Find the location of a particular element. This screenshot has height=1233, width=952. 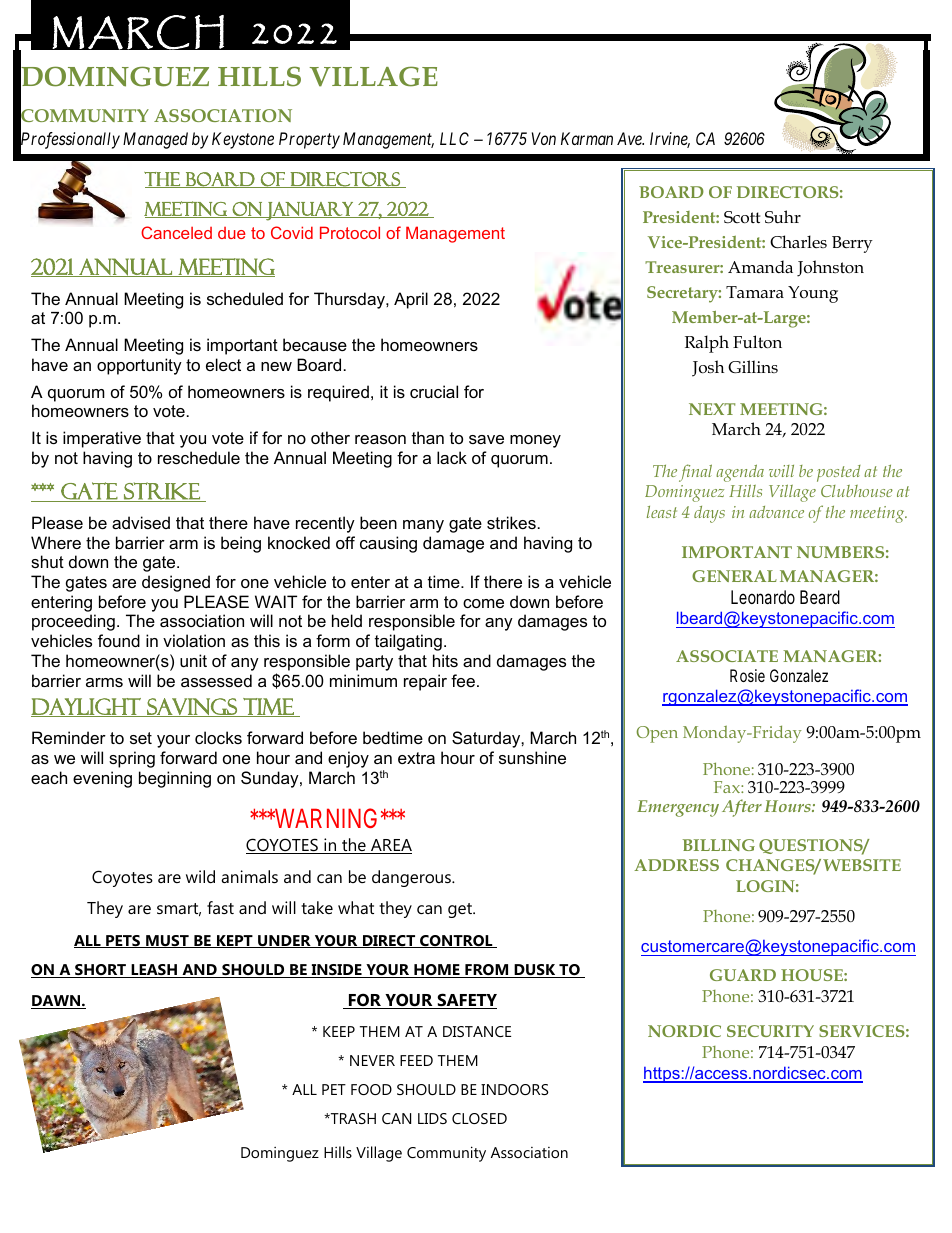

advance is located at coordinates (776, 512).
